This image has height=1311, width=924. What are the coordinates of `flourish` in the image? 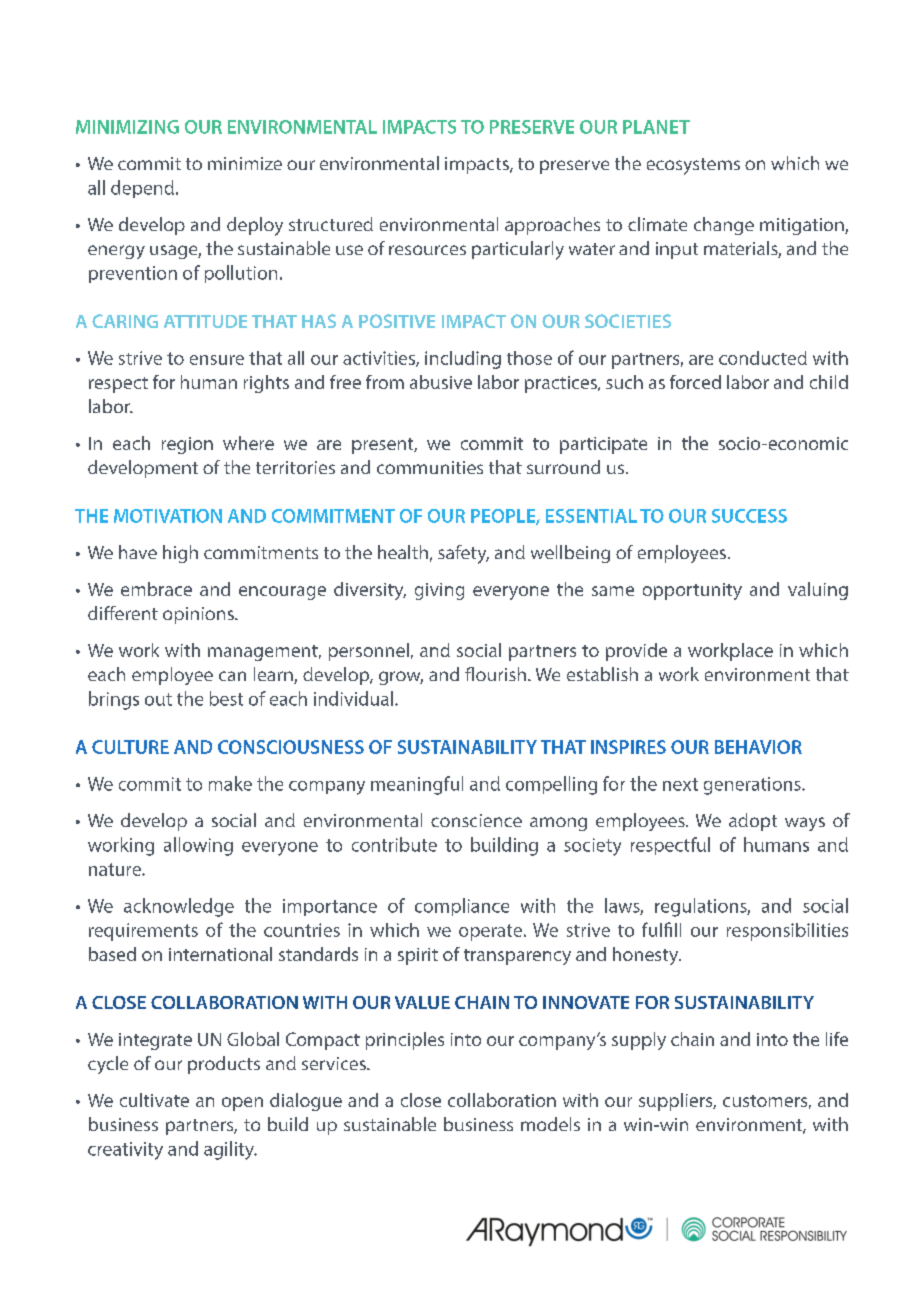 It's located at (495, 674).
